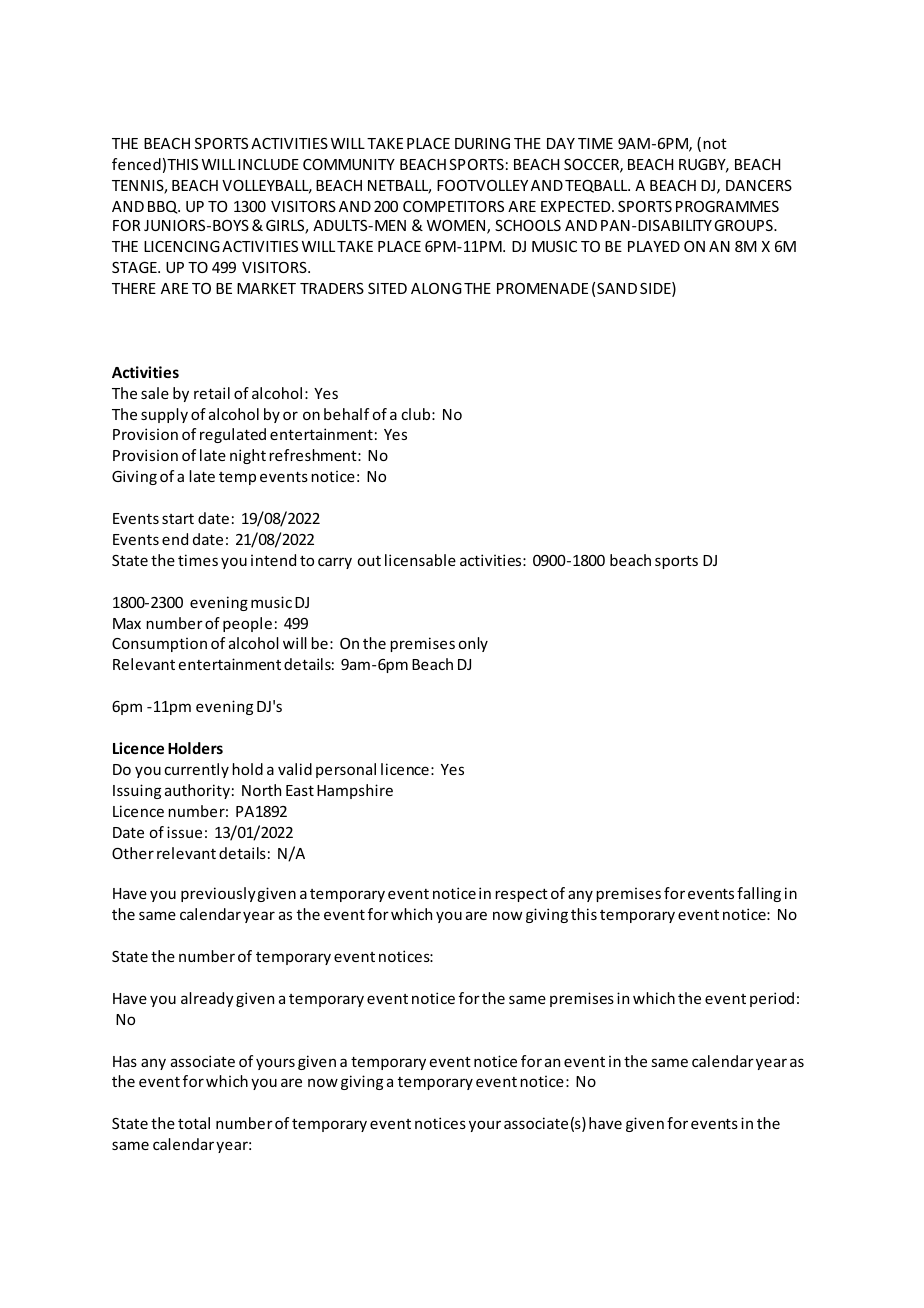 Image resolution: width=924 pixels, height=1308 pixels. Describe the element at coordinates (194, 1123) in the document. I see `total` at that location.
